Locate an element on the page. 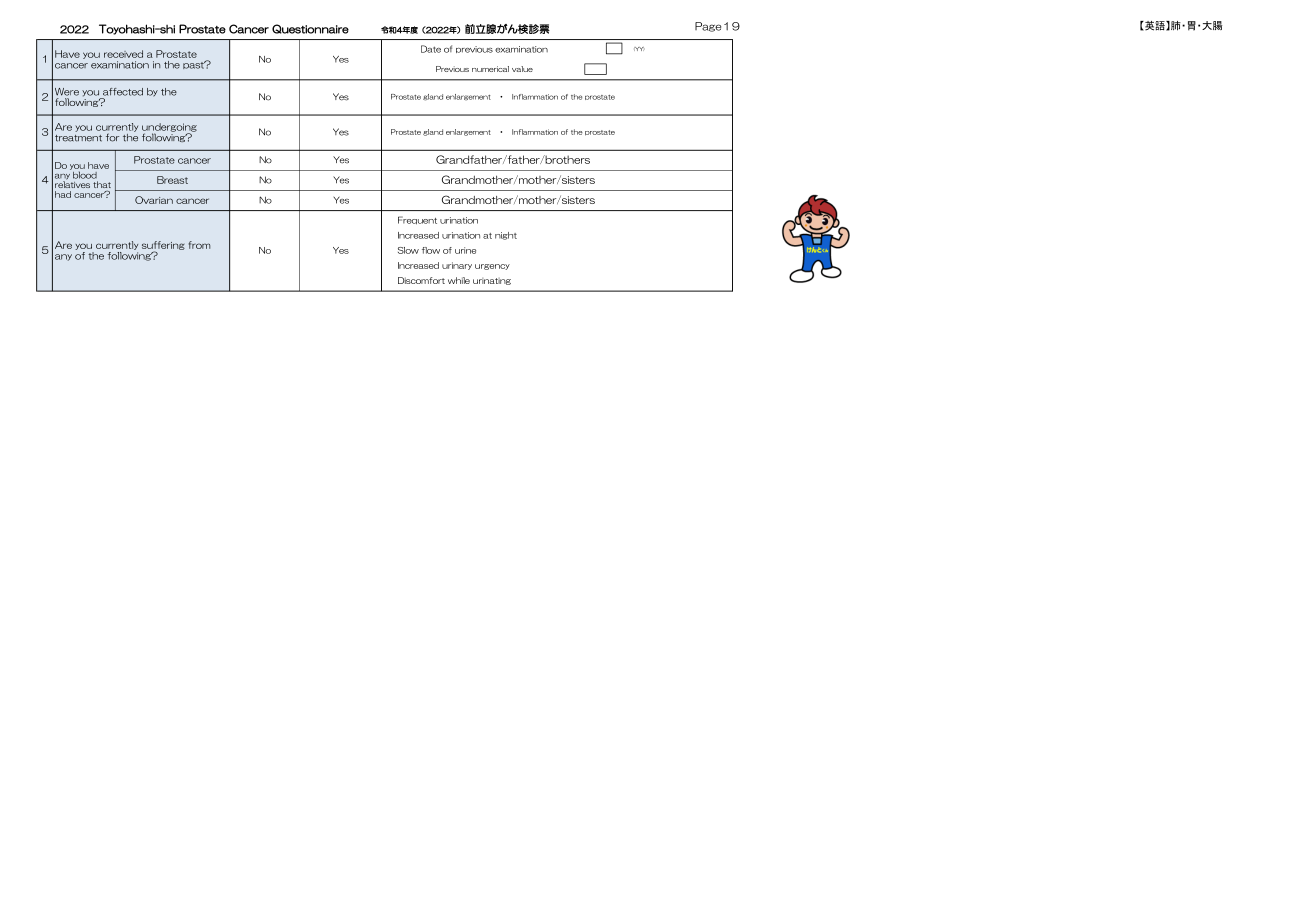 This image has width=1308, height=924. undergoing is located at coordinates (169, 128).
